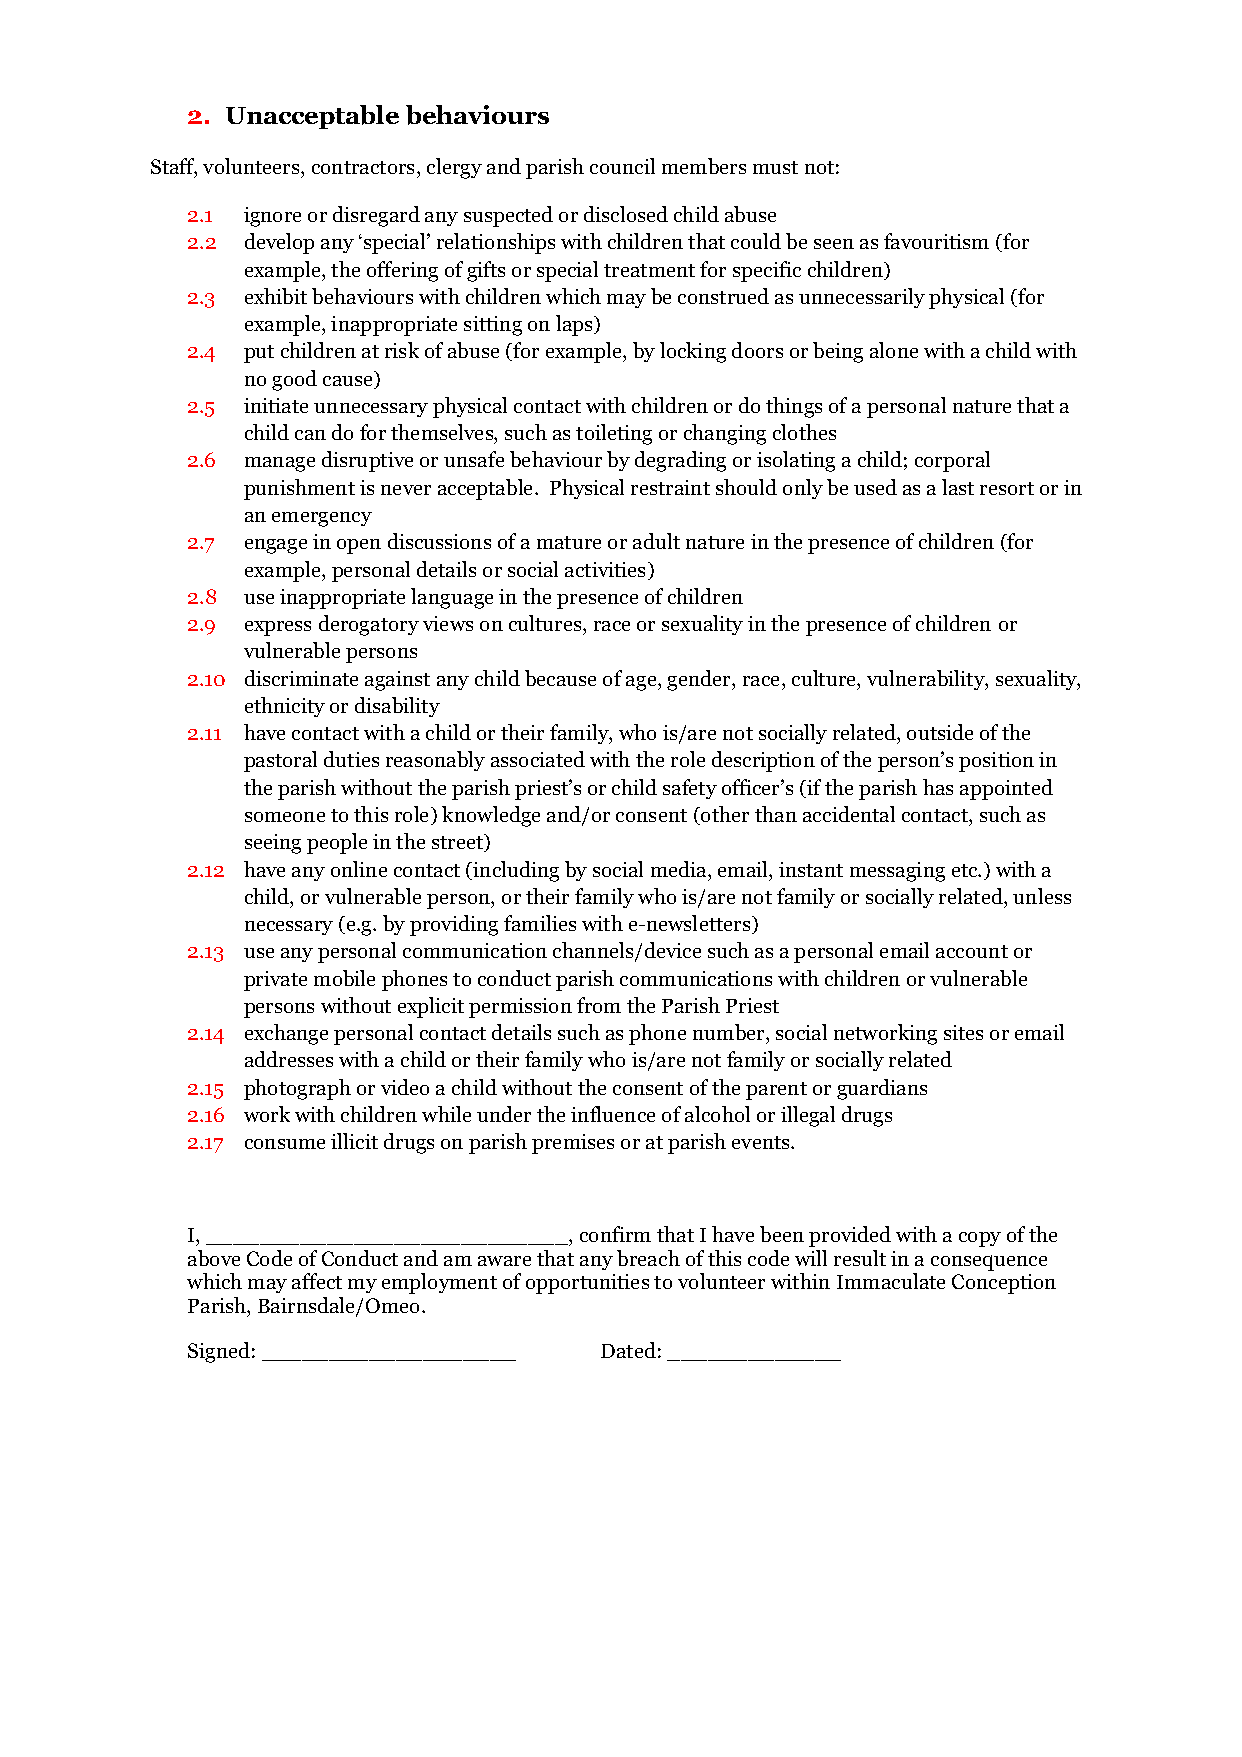 The height and width of the page is (1757, 1242). What do you see at coordinates (958, 487) in the page?
I see `last` at bounding box center [958, 487].
